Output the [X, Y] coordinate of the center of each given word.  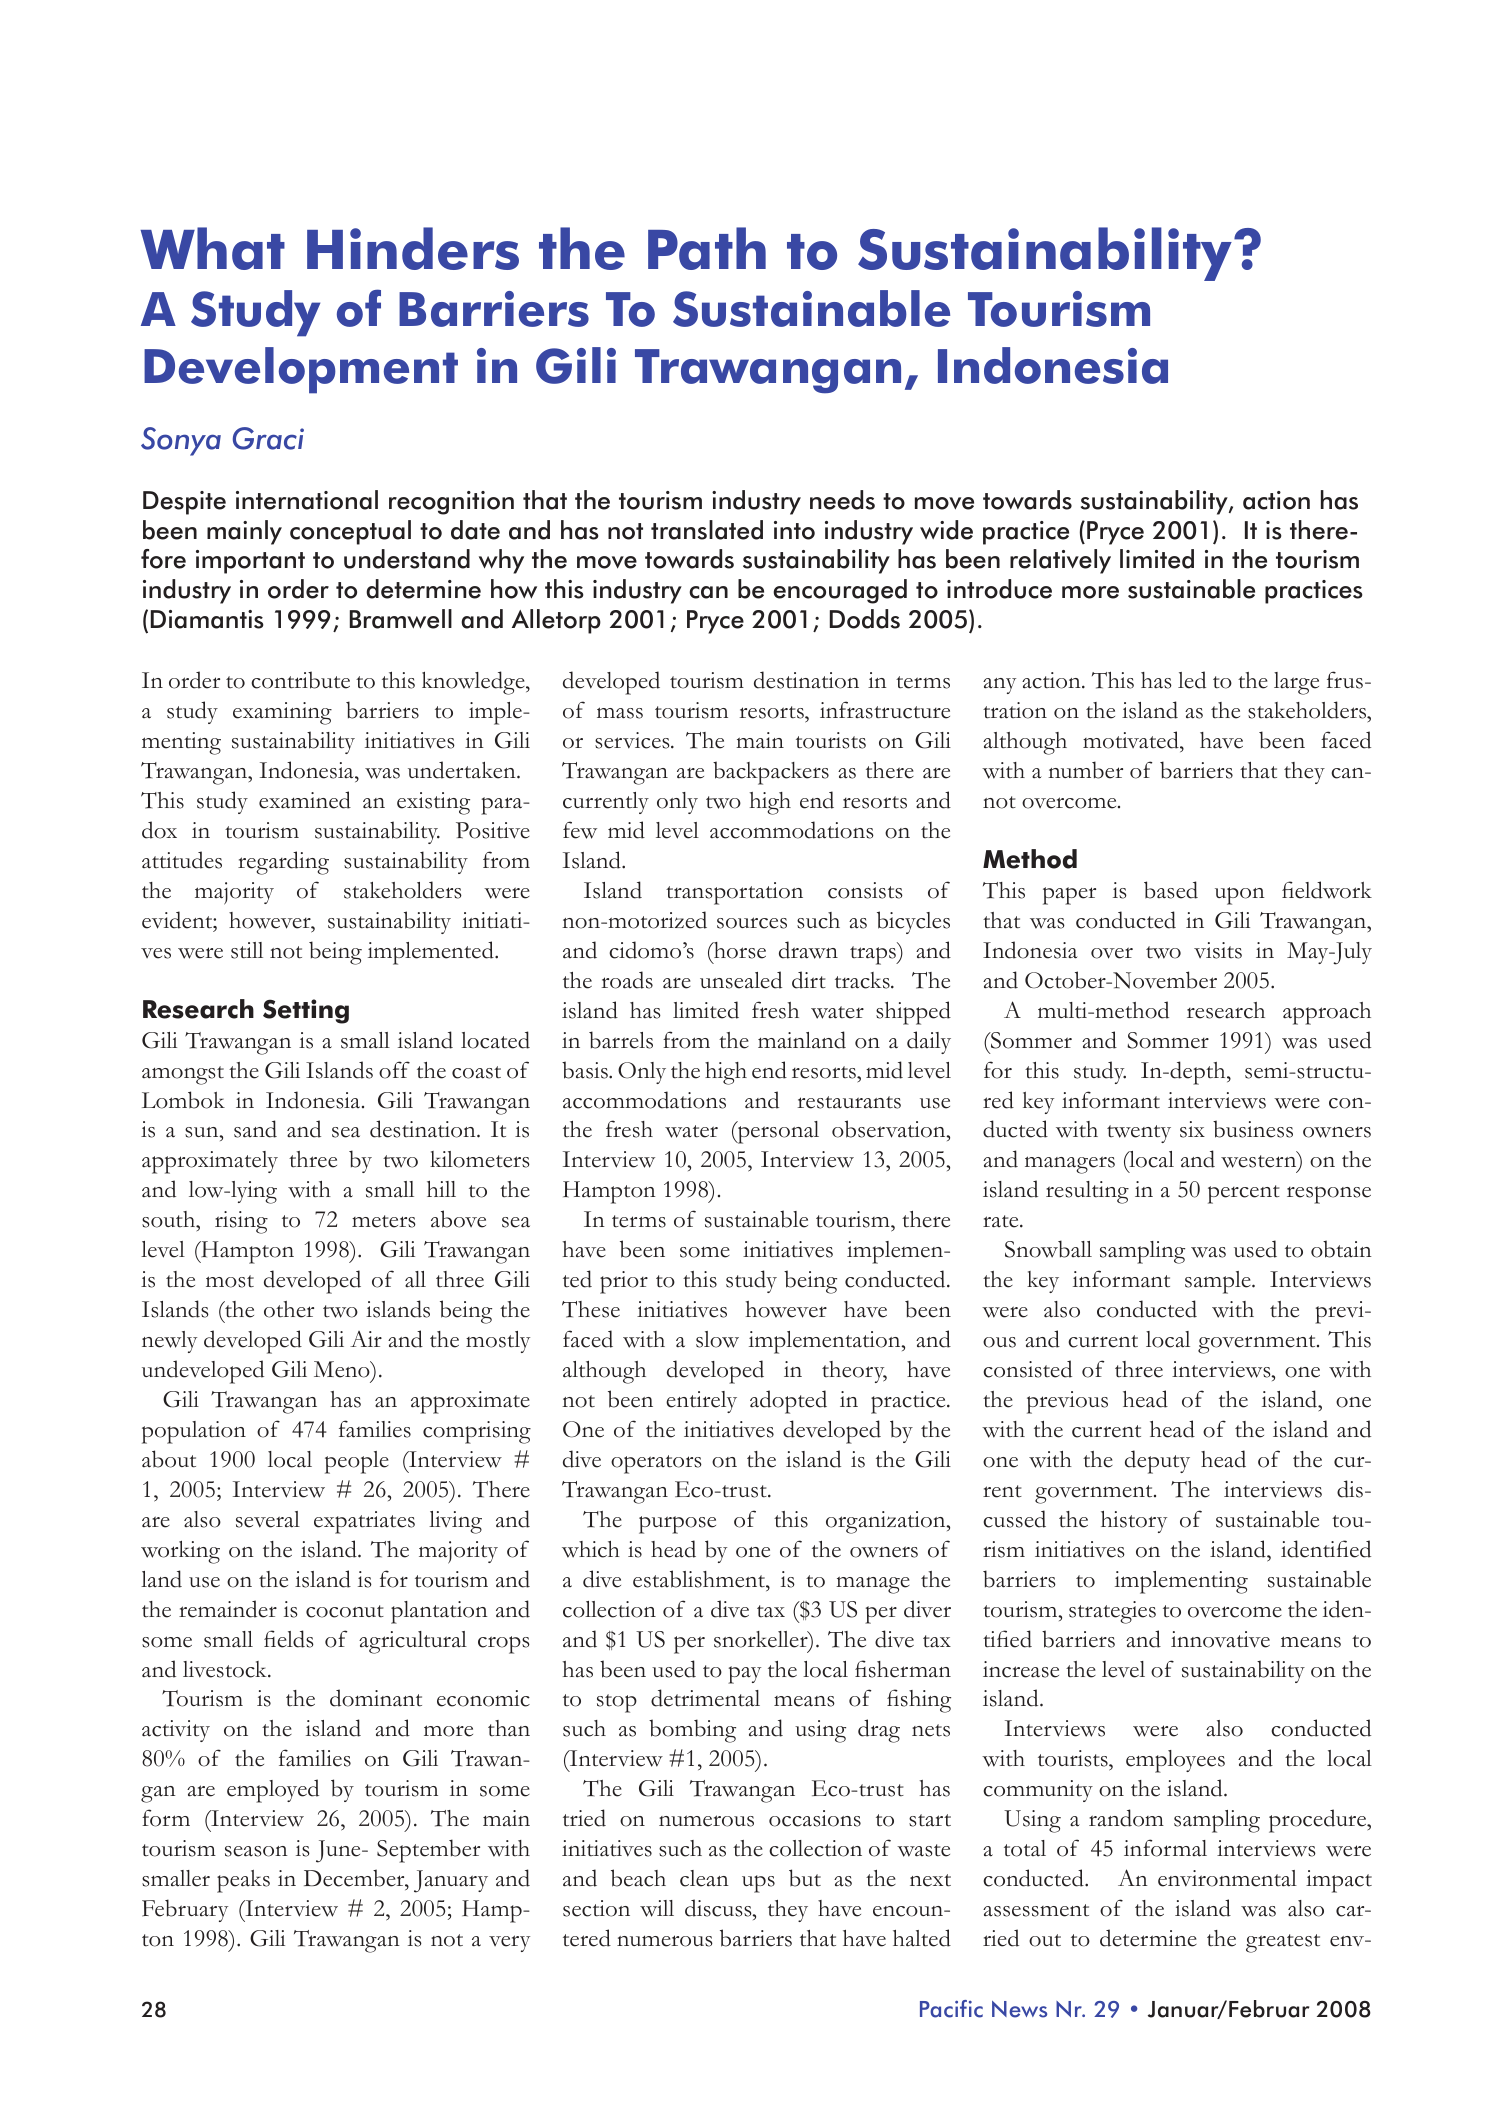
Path [707, 248]
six [1192, 1129]
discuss [719, 1908]
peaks [243, 1881]
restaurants [849, 1102]
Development [301, 370]
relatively [1060, 561]
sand [255, 1129]
